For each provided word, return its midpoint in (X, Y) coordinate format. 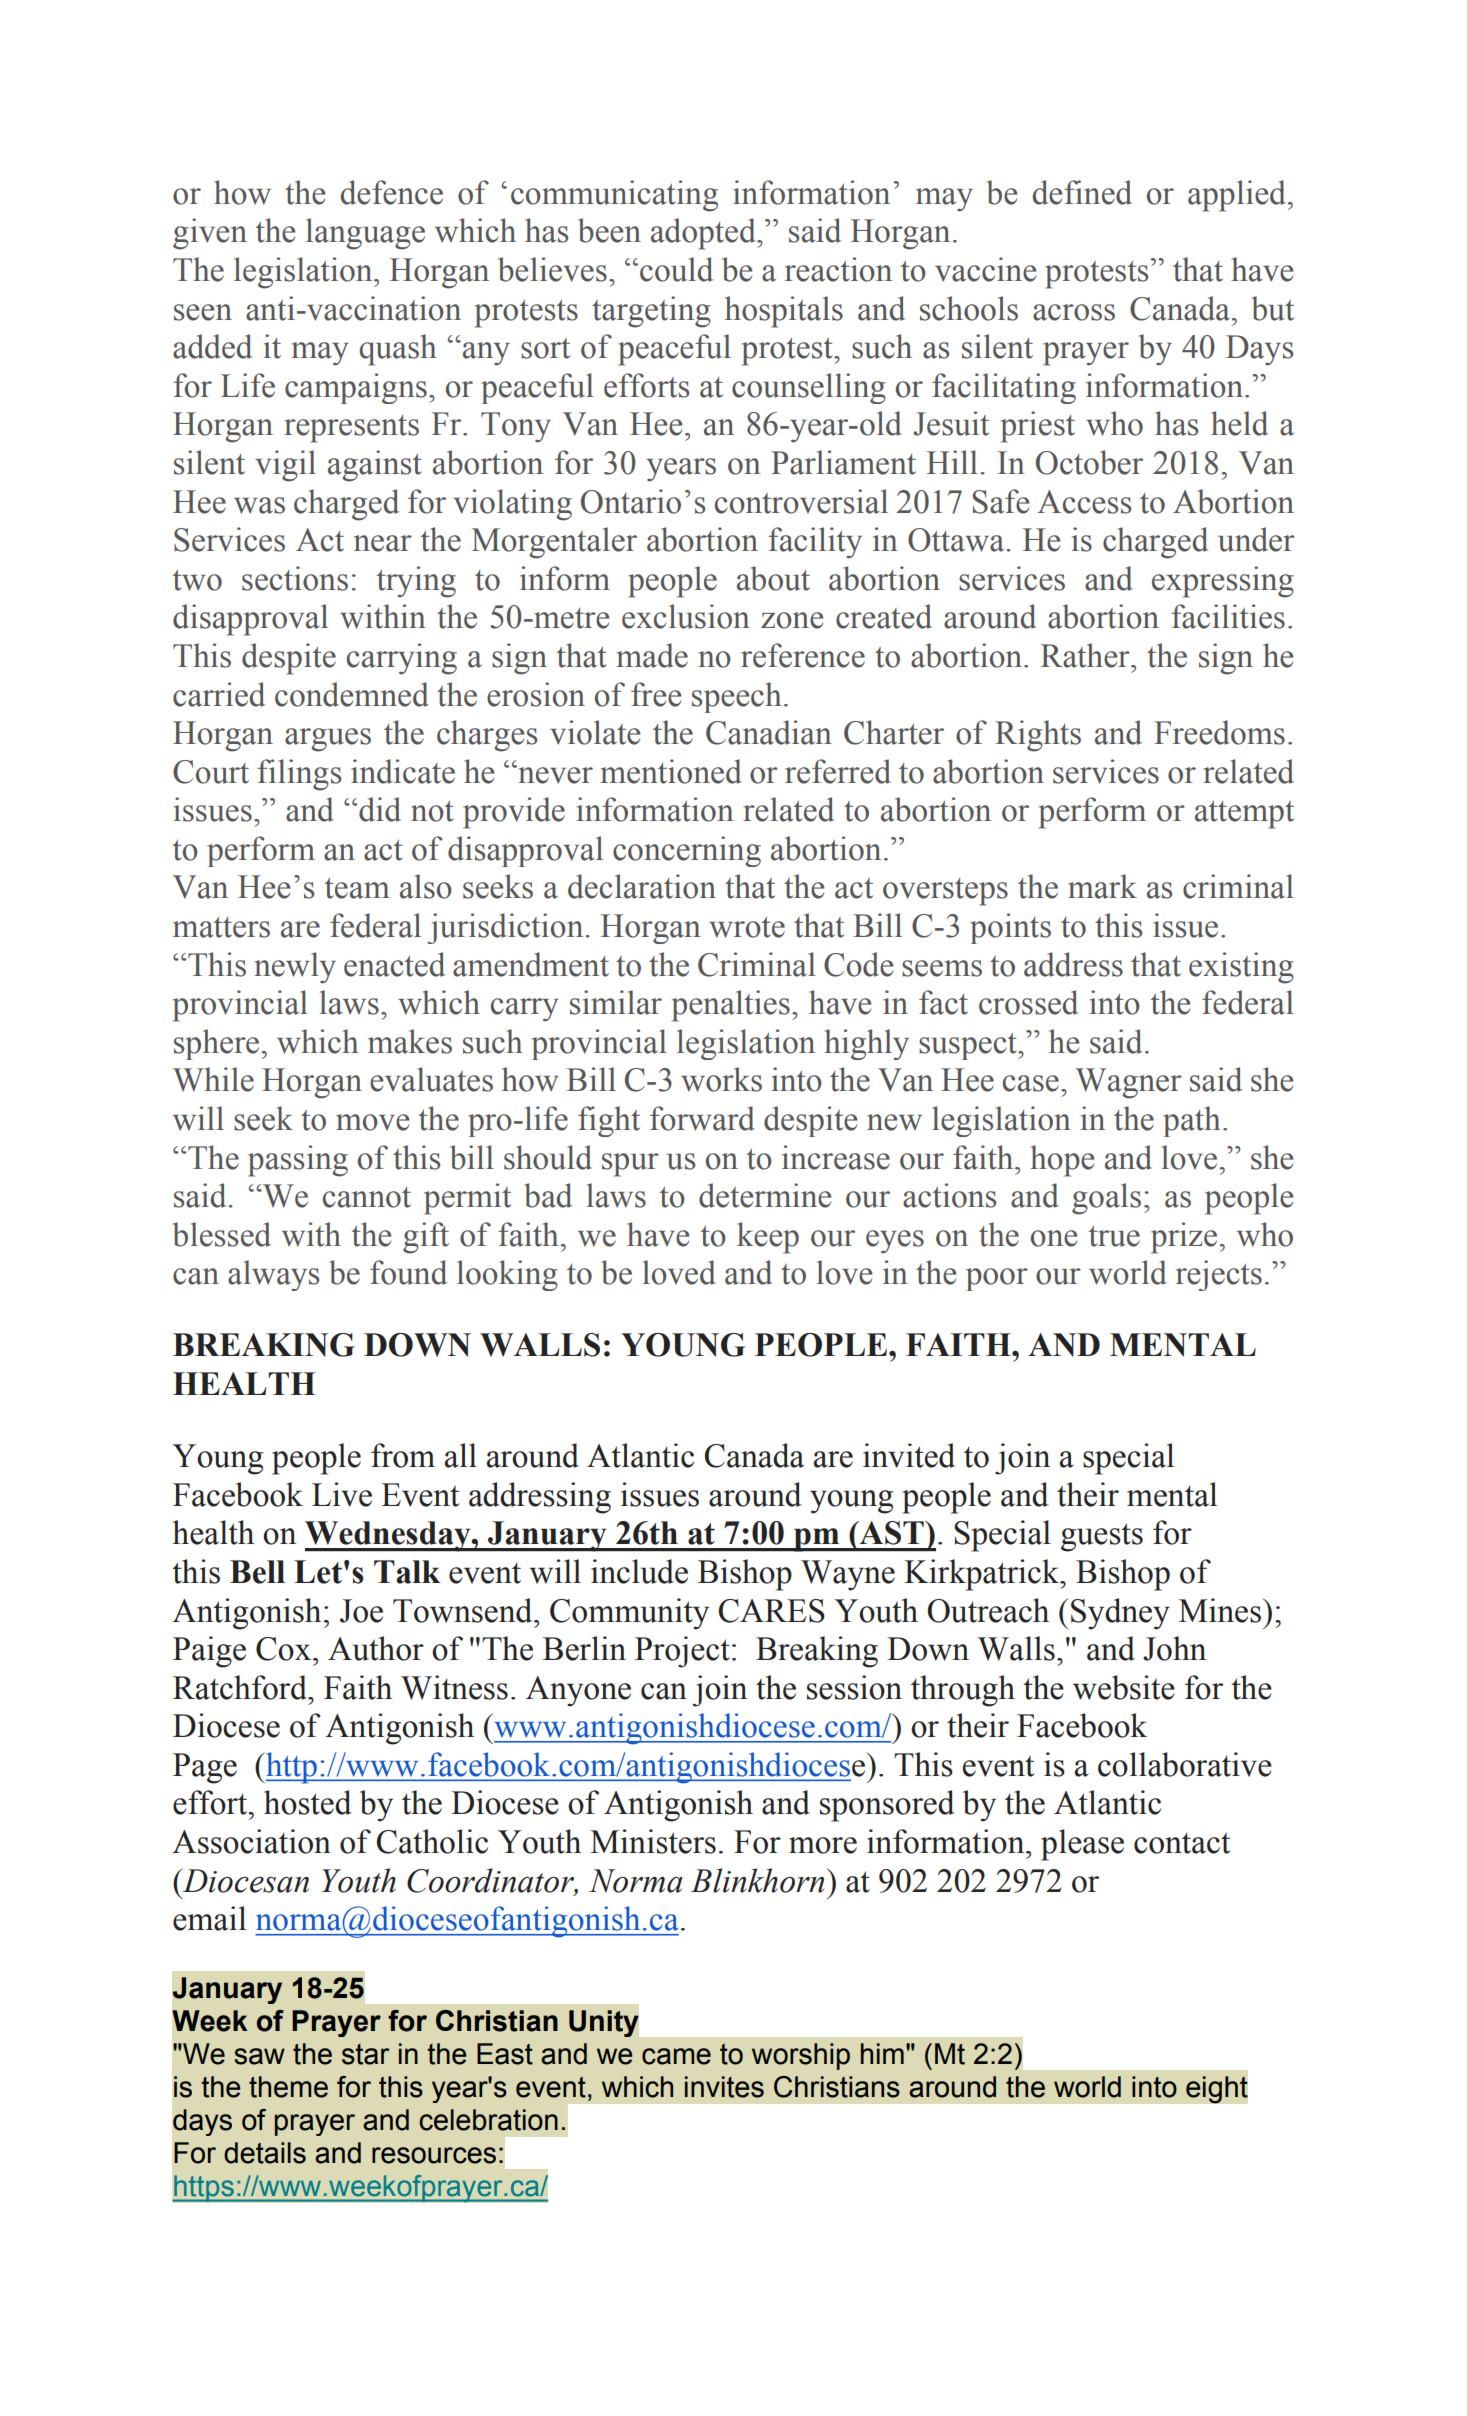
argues (328, 740)
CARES (772, 1611)
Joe (361, 1611)
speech (737, 697)
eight (1216, 2090)
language (365, 234)
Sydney (1120, 1614)
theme (288, 2087)
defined (1082, 192)
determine (765, 1195)
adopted (704, 234)
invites (724, 2087)
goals (1106, 1199)
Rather (1086, 655)
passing (298, 1161)
